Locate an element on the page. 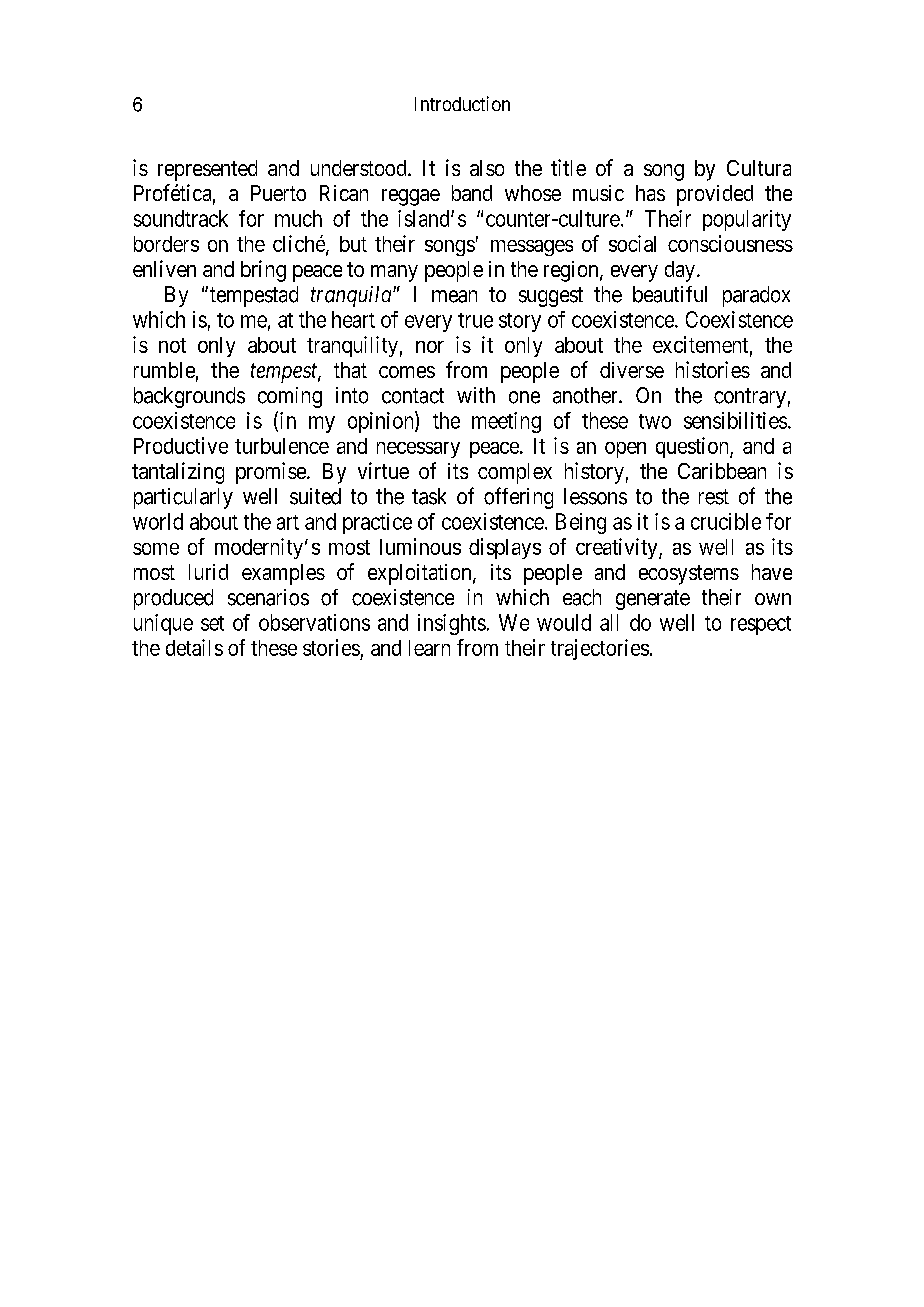 The height and width of the page is (1307, 924). with is located at coordinates (476, 395).
